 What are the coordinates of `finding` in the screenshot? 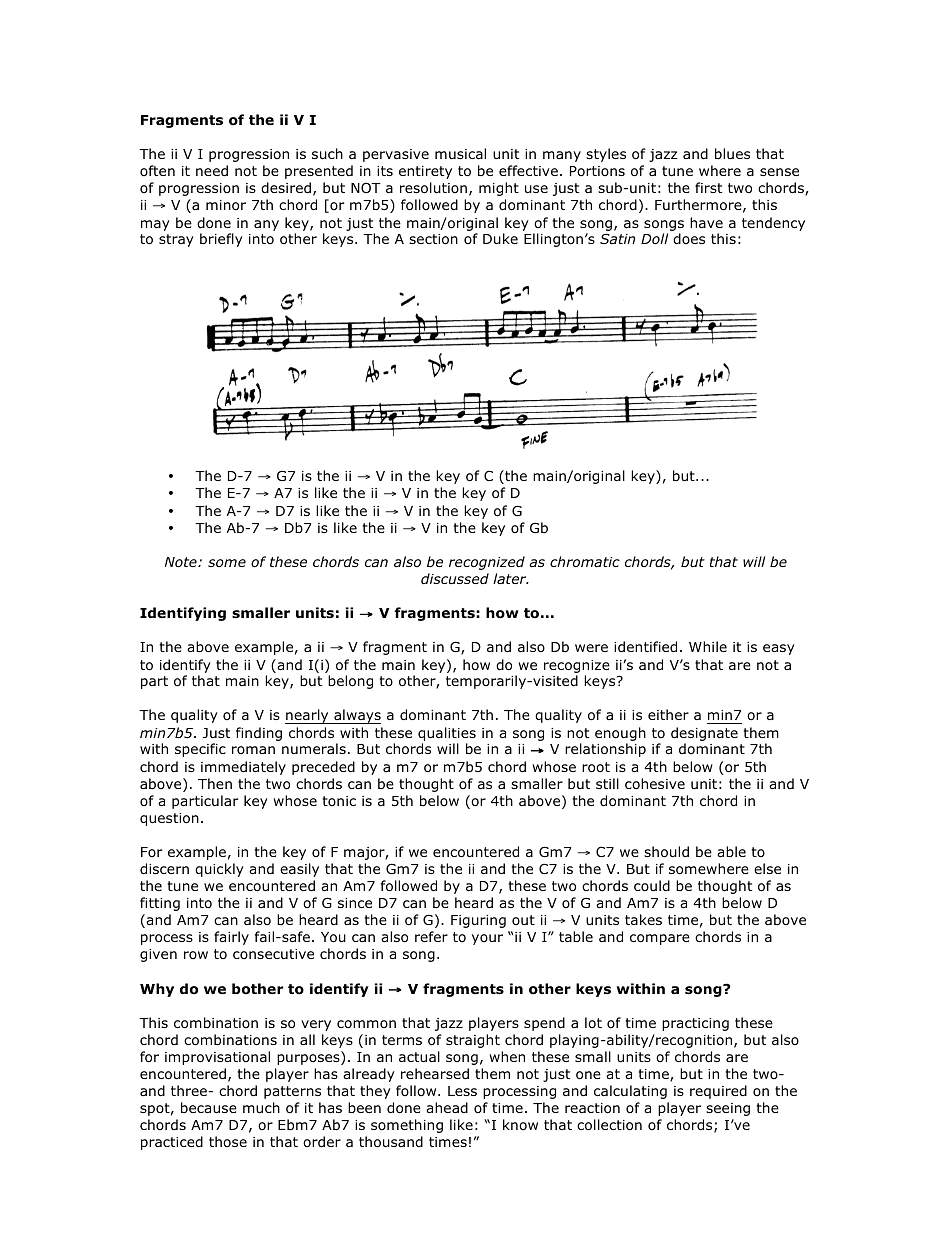 It's located at (259, 734).
